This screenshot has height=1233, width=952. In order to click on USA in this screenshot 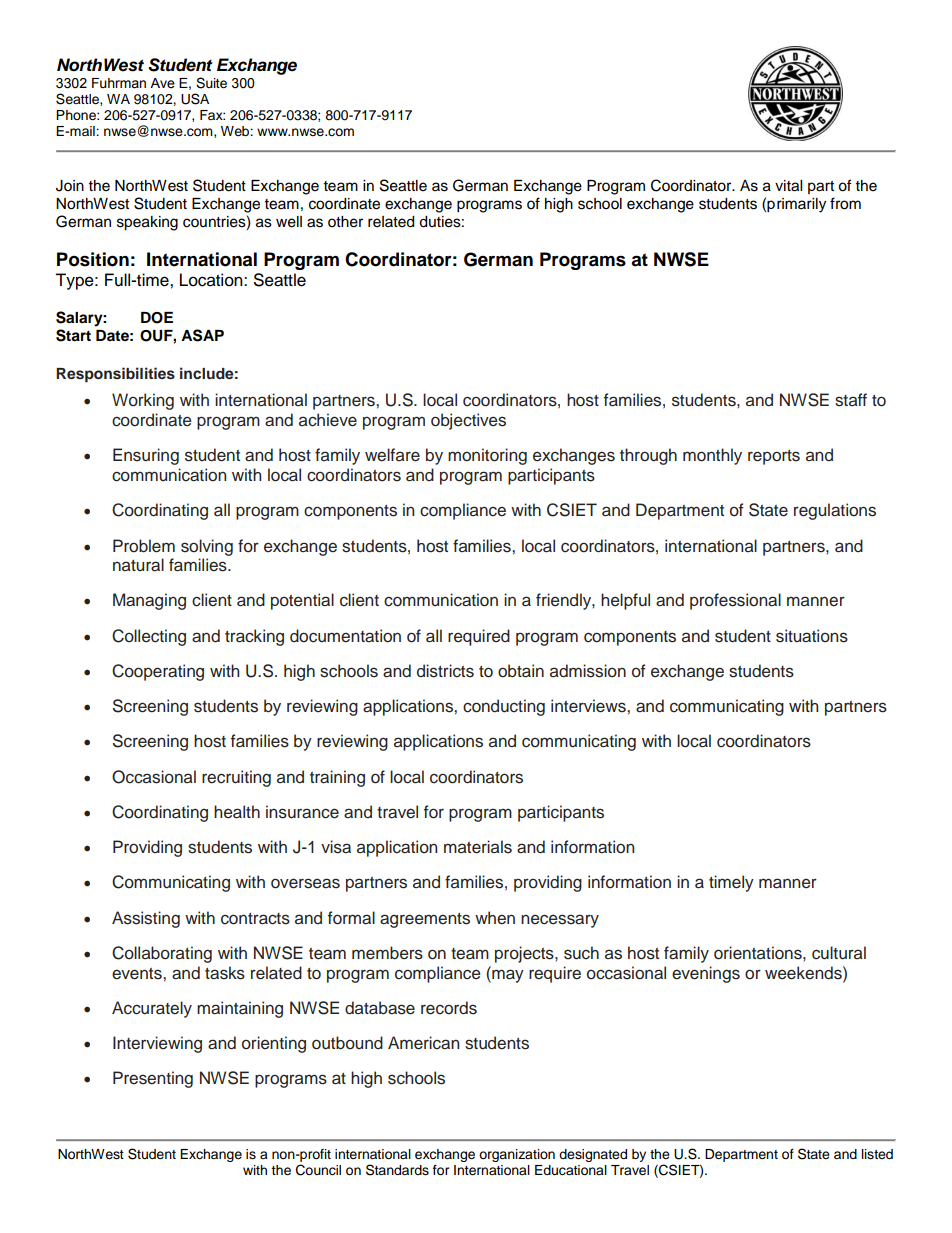, I will do `click(195, 99)`.
